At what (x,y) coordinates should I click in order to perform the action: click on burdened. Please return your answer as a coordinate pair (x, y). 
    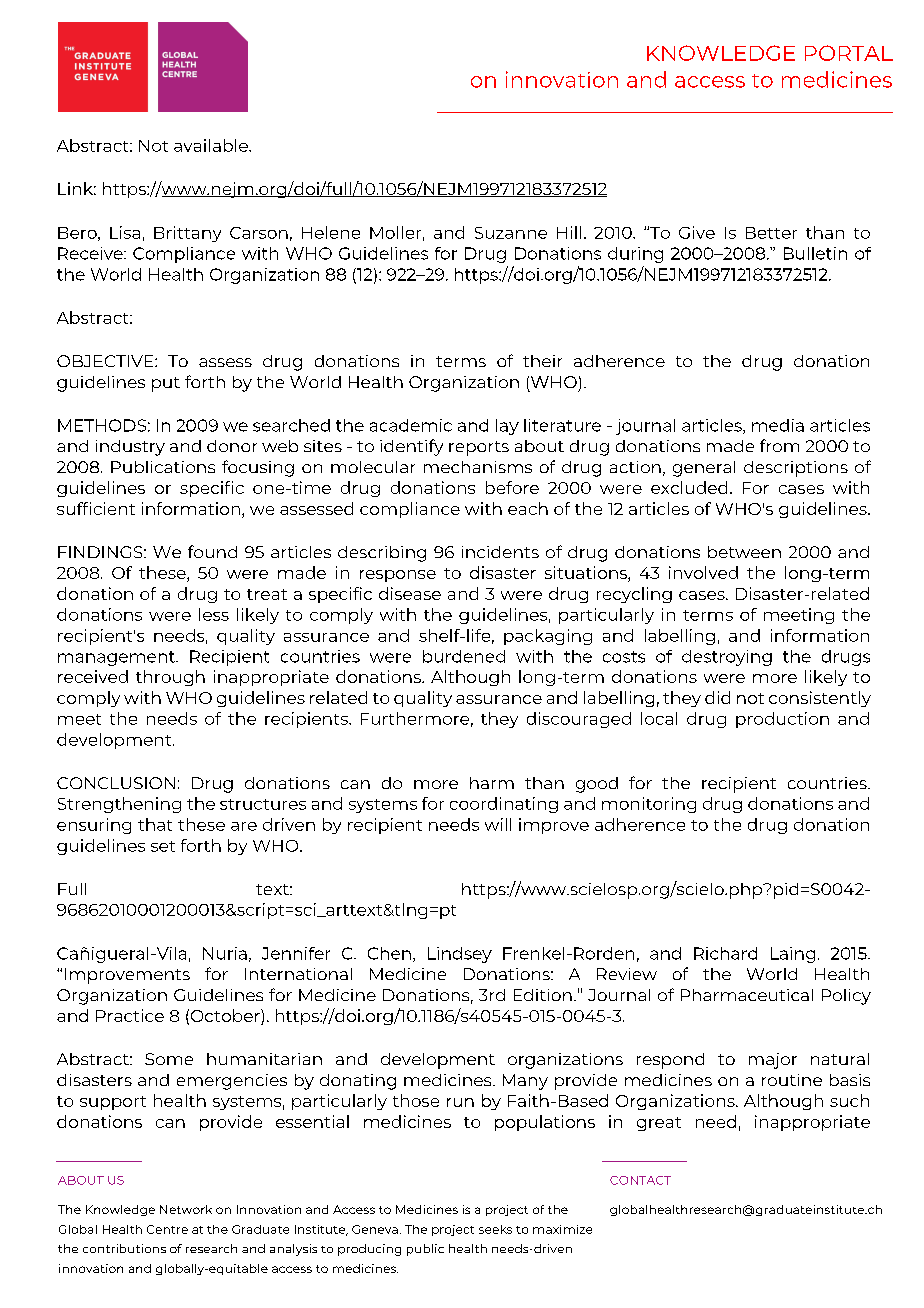
    Looking at the image, I should click on (464, 656).
